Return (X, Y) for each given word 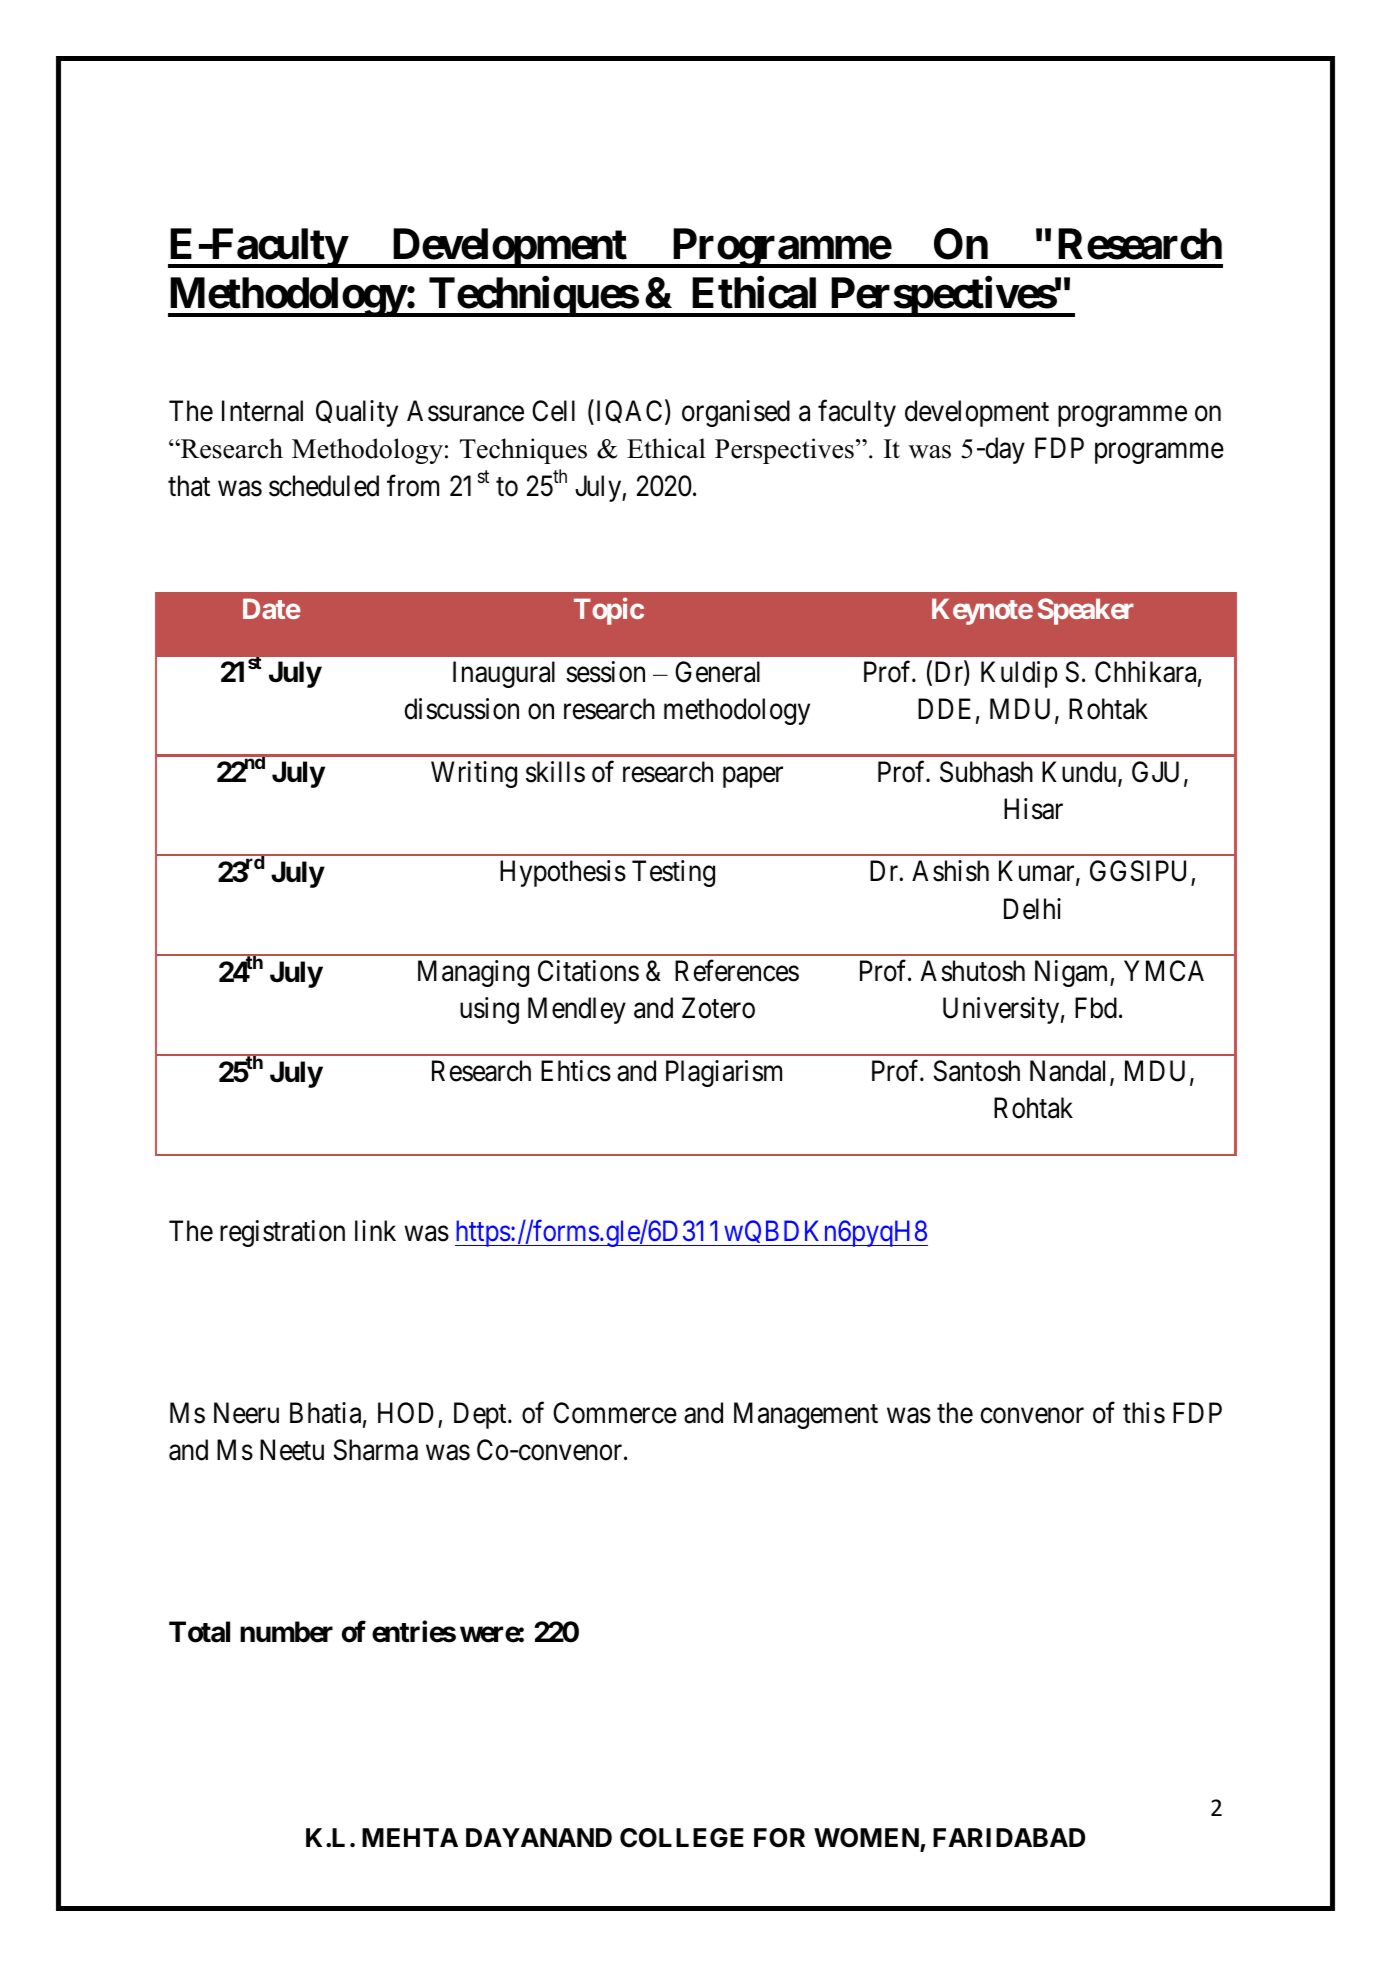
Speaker (1086, 611)
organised (736, 413)
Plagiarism (724, 1073)
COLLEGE (682, 1838)
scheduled (324, 486)
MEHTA (410, 1837)
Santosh (977, 1071)
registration (282, 1233)
